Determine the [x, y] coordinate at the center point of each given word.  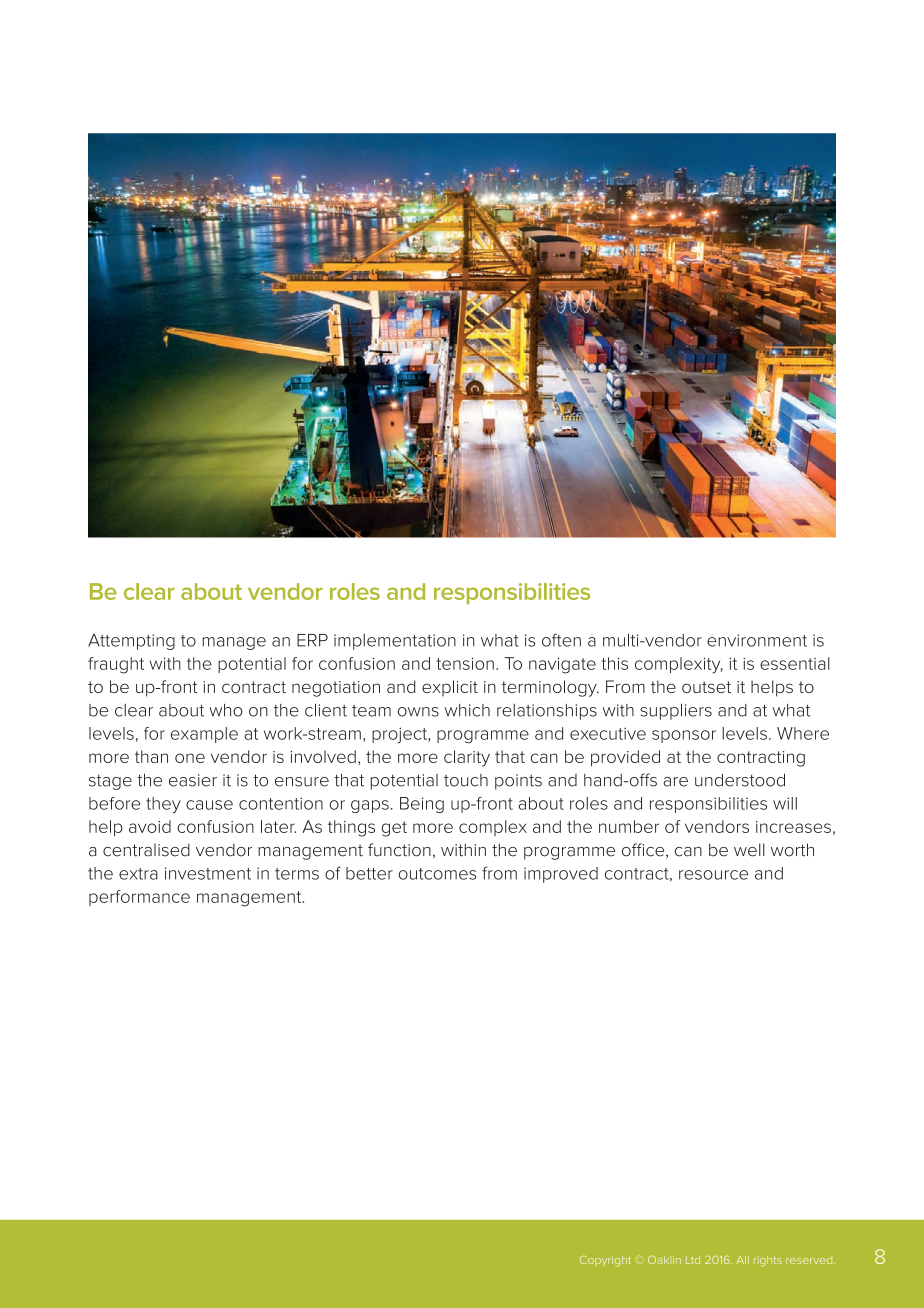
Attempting [131, 642]
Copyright [605, 1261]
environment [757, 640]
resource [713, 875]
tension [465, 664]
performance [139, 898]
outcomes [437, 874]
